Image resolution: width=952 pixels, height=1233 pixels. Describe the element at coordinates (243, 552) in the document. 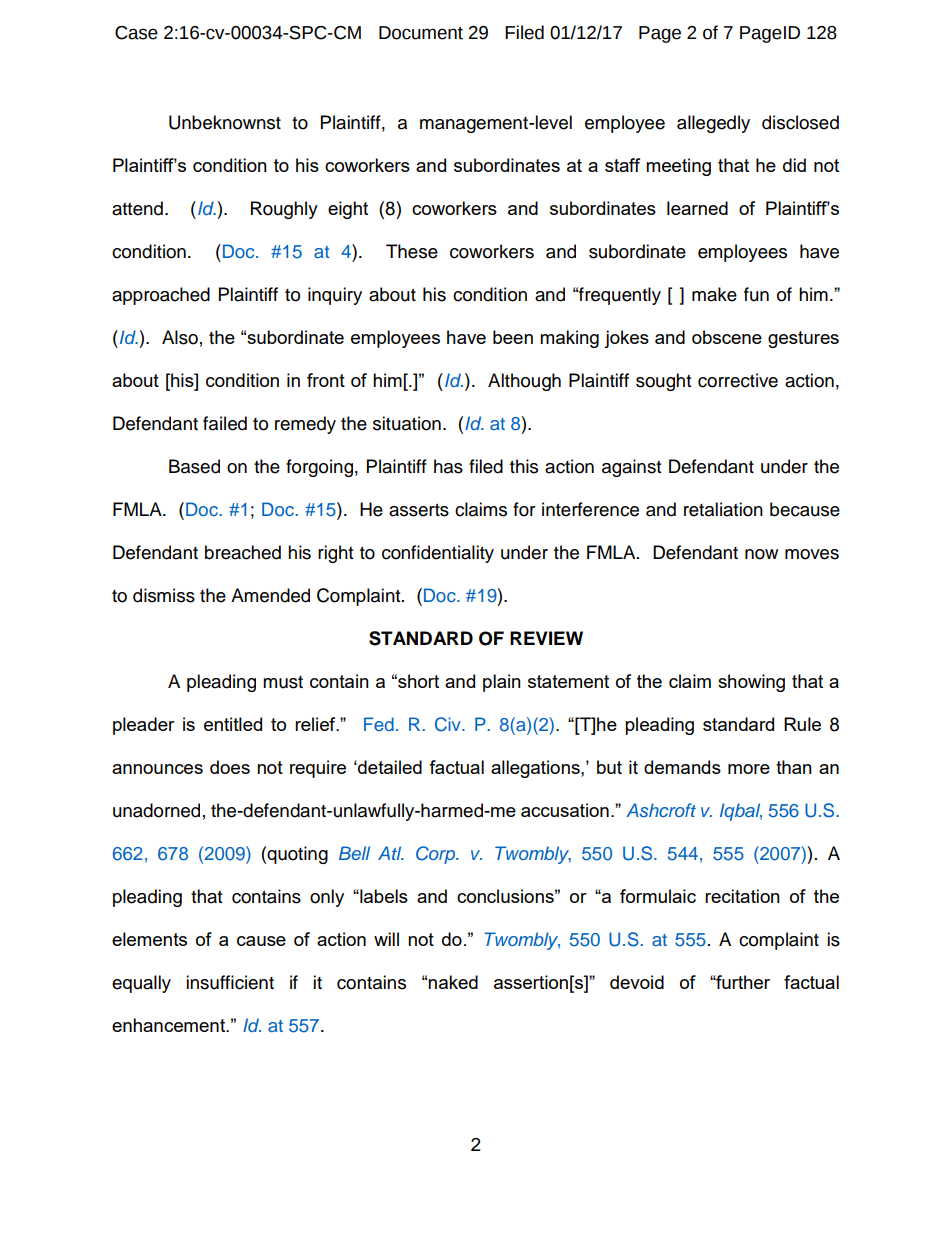

I see `breached` at that location.
